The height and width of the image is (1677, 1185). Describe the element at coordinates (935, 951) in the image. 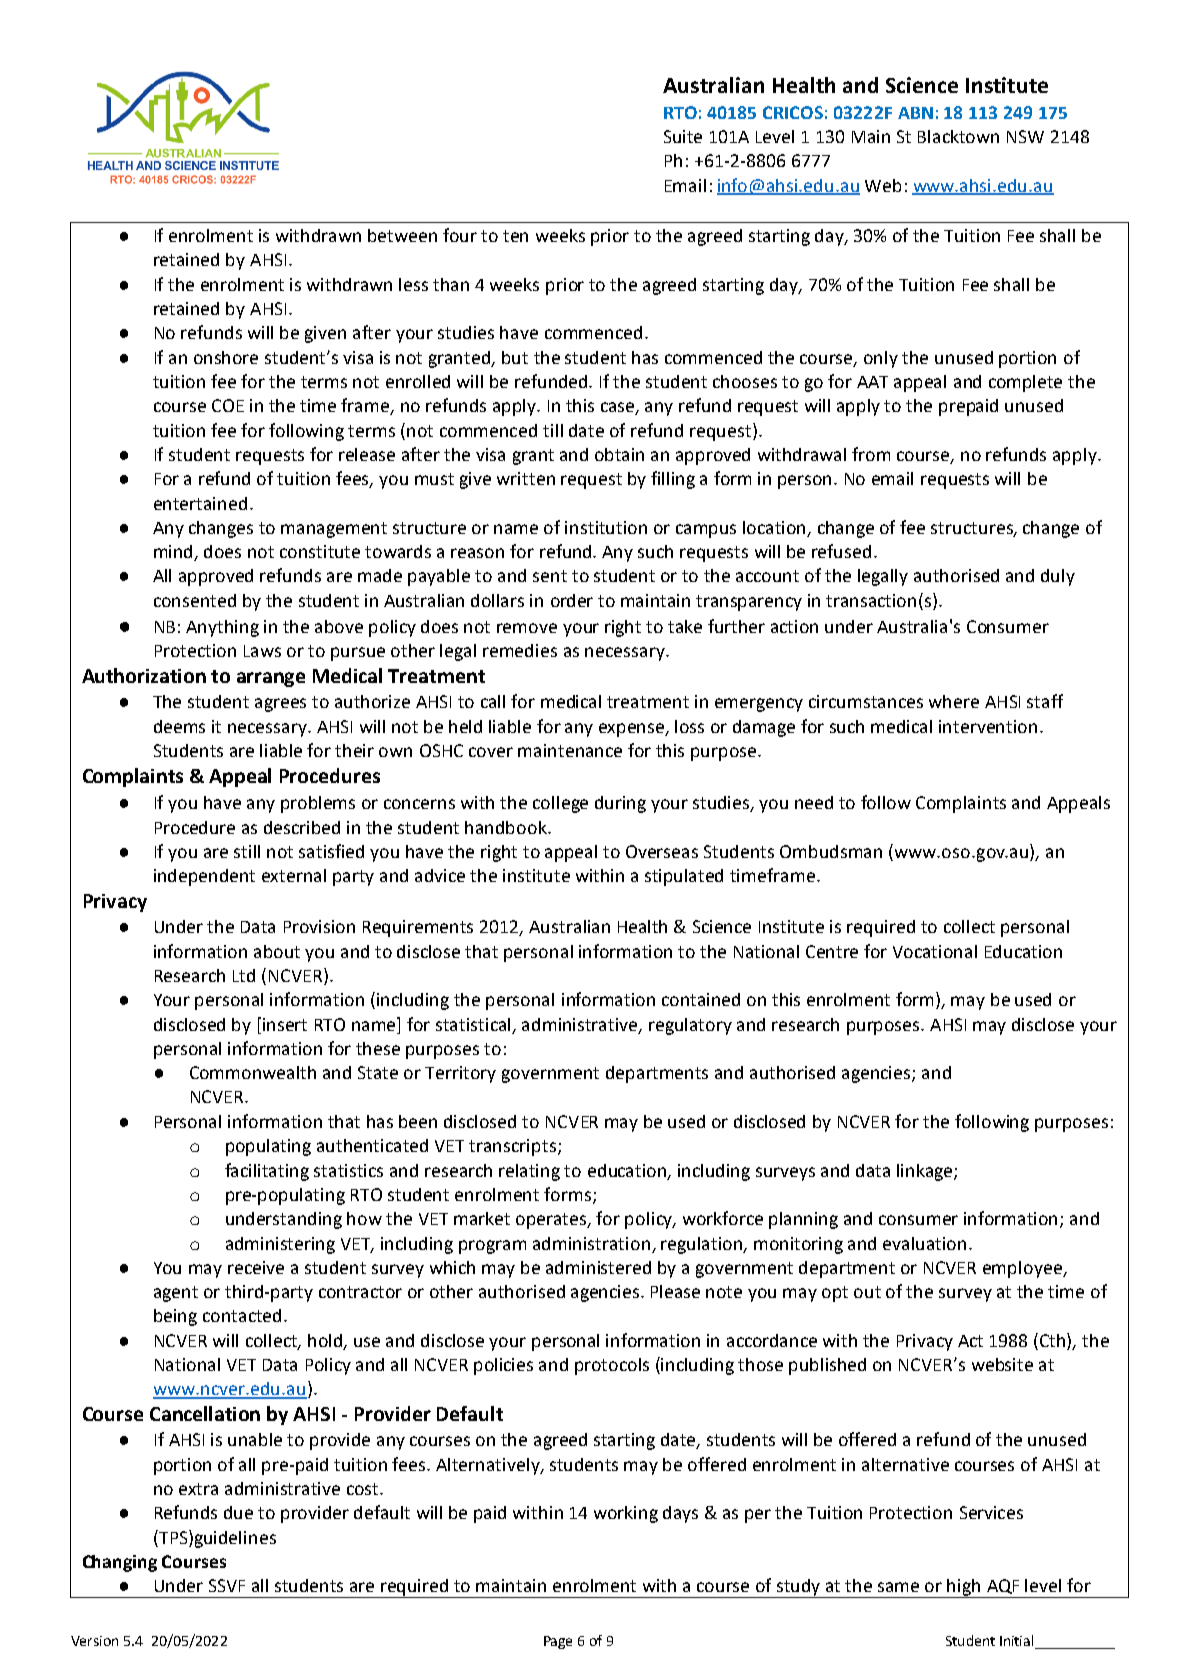

I see `Vocational` at that location.
